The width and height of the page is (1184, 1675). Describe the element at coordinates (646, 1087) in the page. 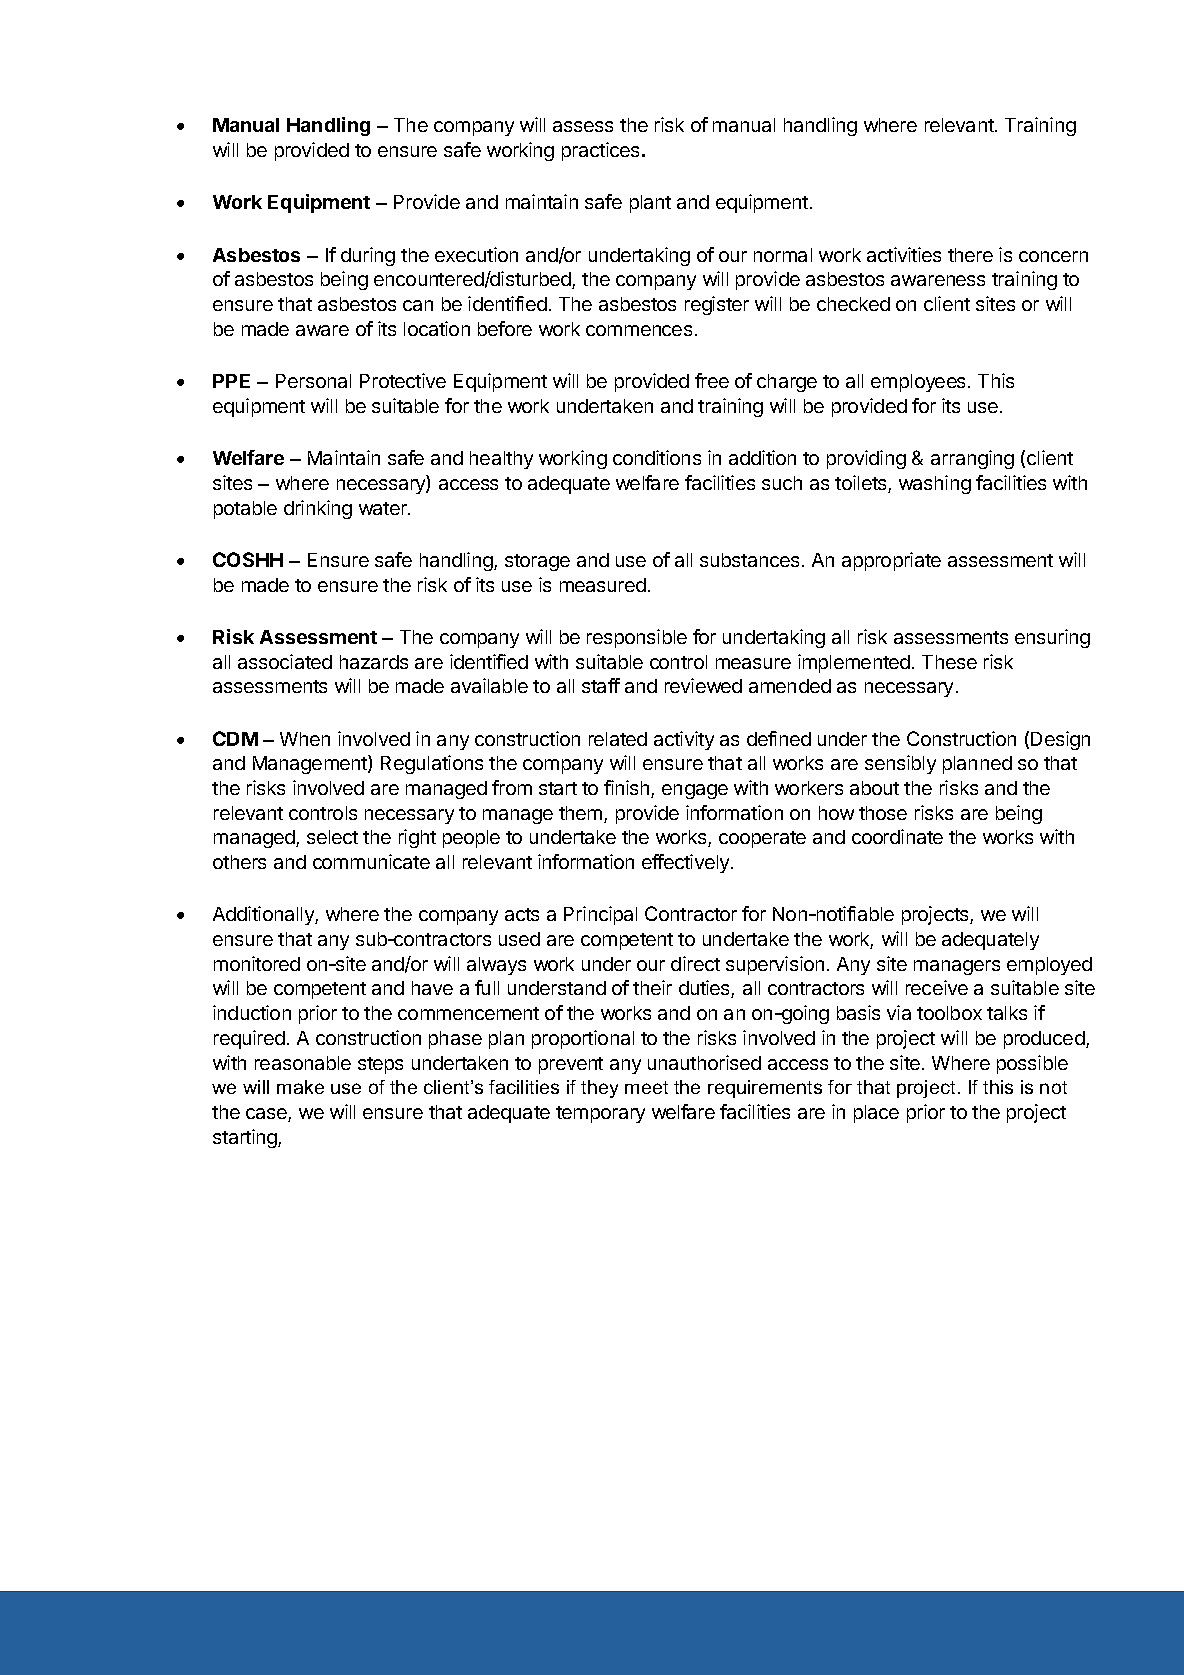

I see `meet` at that location.
